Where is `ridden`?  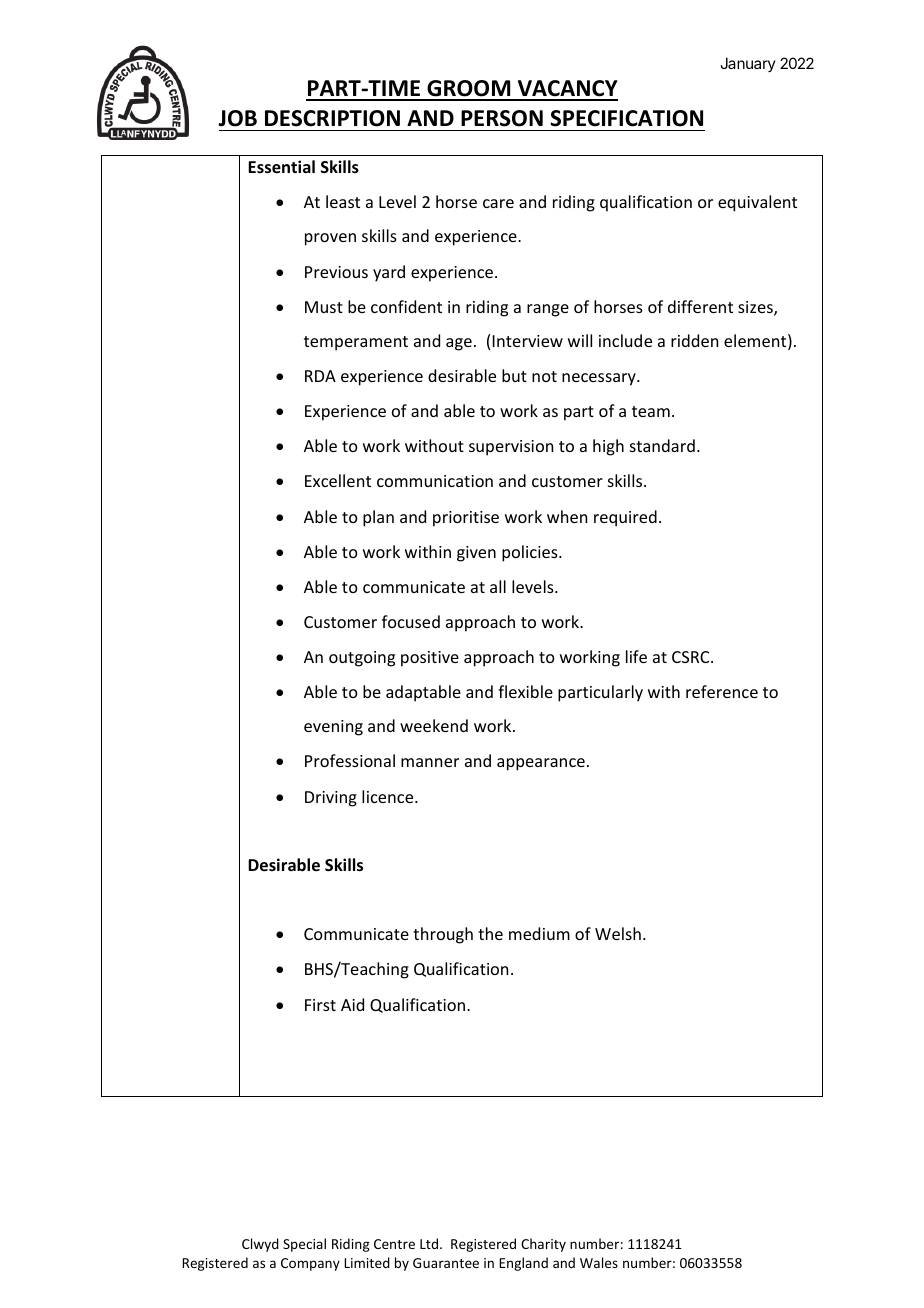
ridden is located at coordinates (694, 340).
